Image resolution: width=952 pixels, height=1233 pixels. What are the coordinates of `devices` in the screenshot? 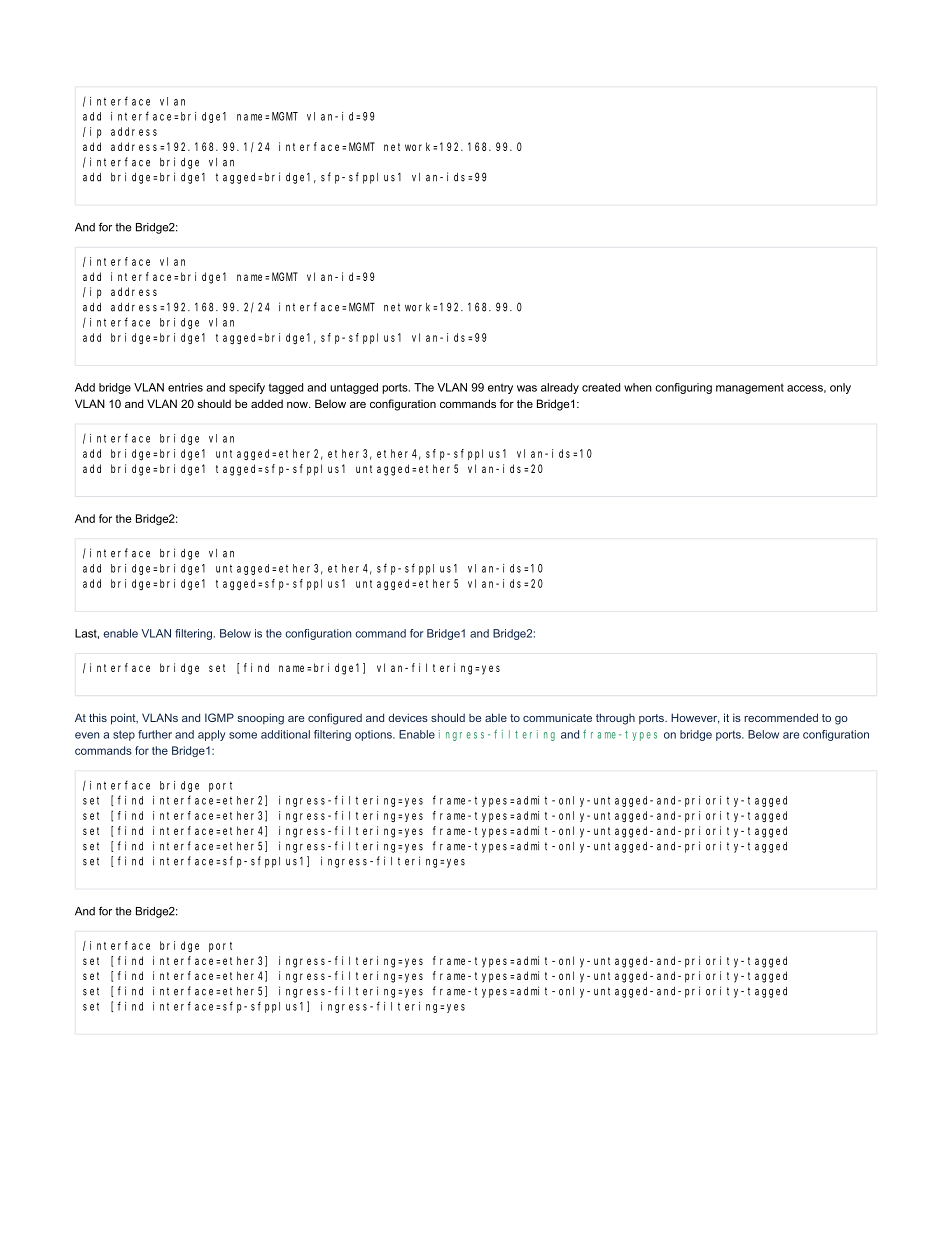 It's located at (408, 717).
